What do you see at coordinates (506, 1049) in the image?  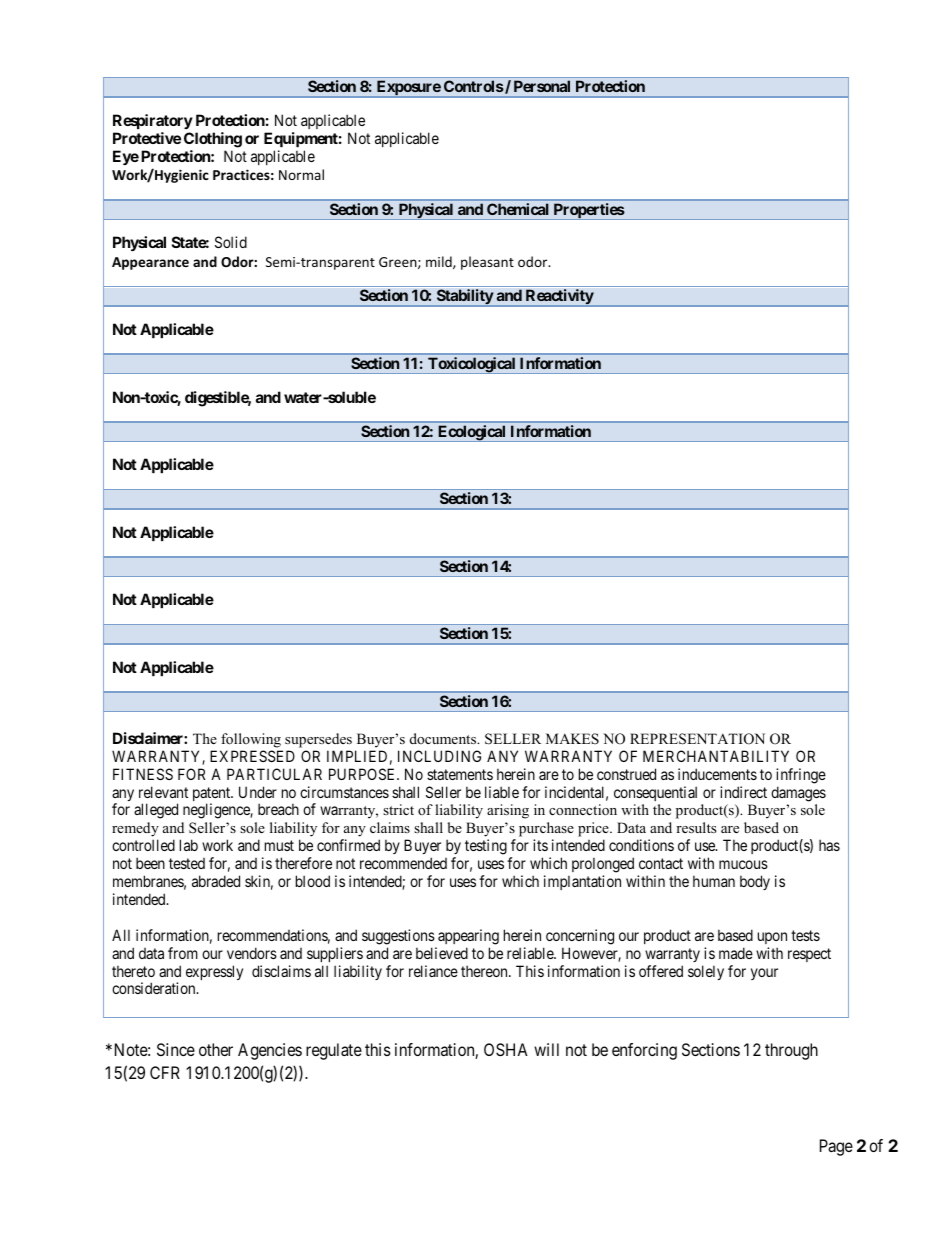 I see `OSHA` at bounding box center [506, 1049].
